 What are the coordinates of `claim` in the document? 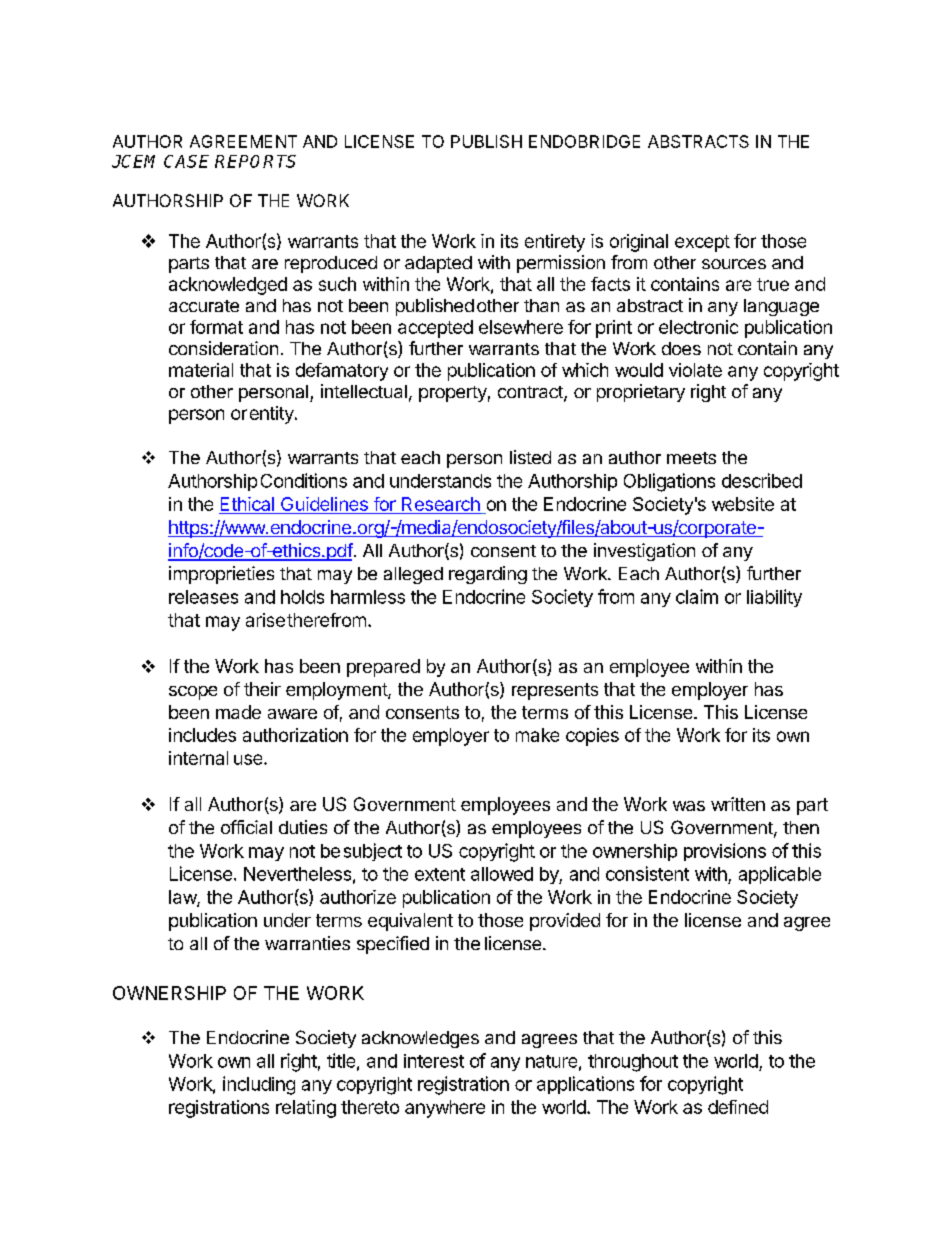 It's located at (697, 596).
